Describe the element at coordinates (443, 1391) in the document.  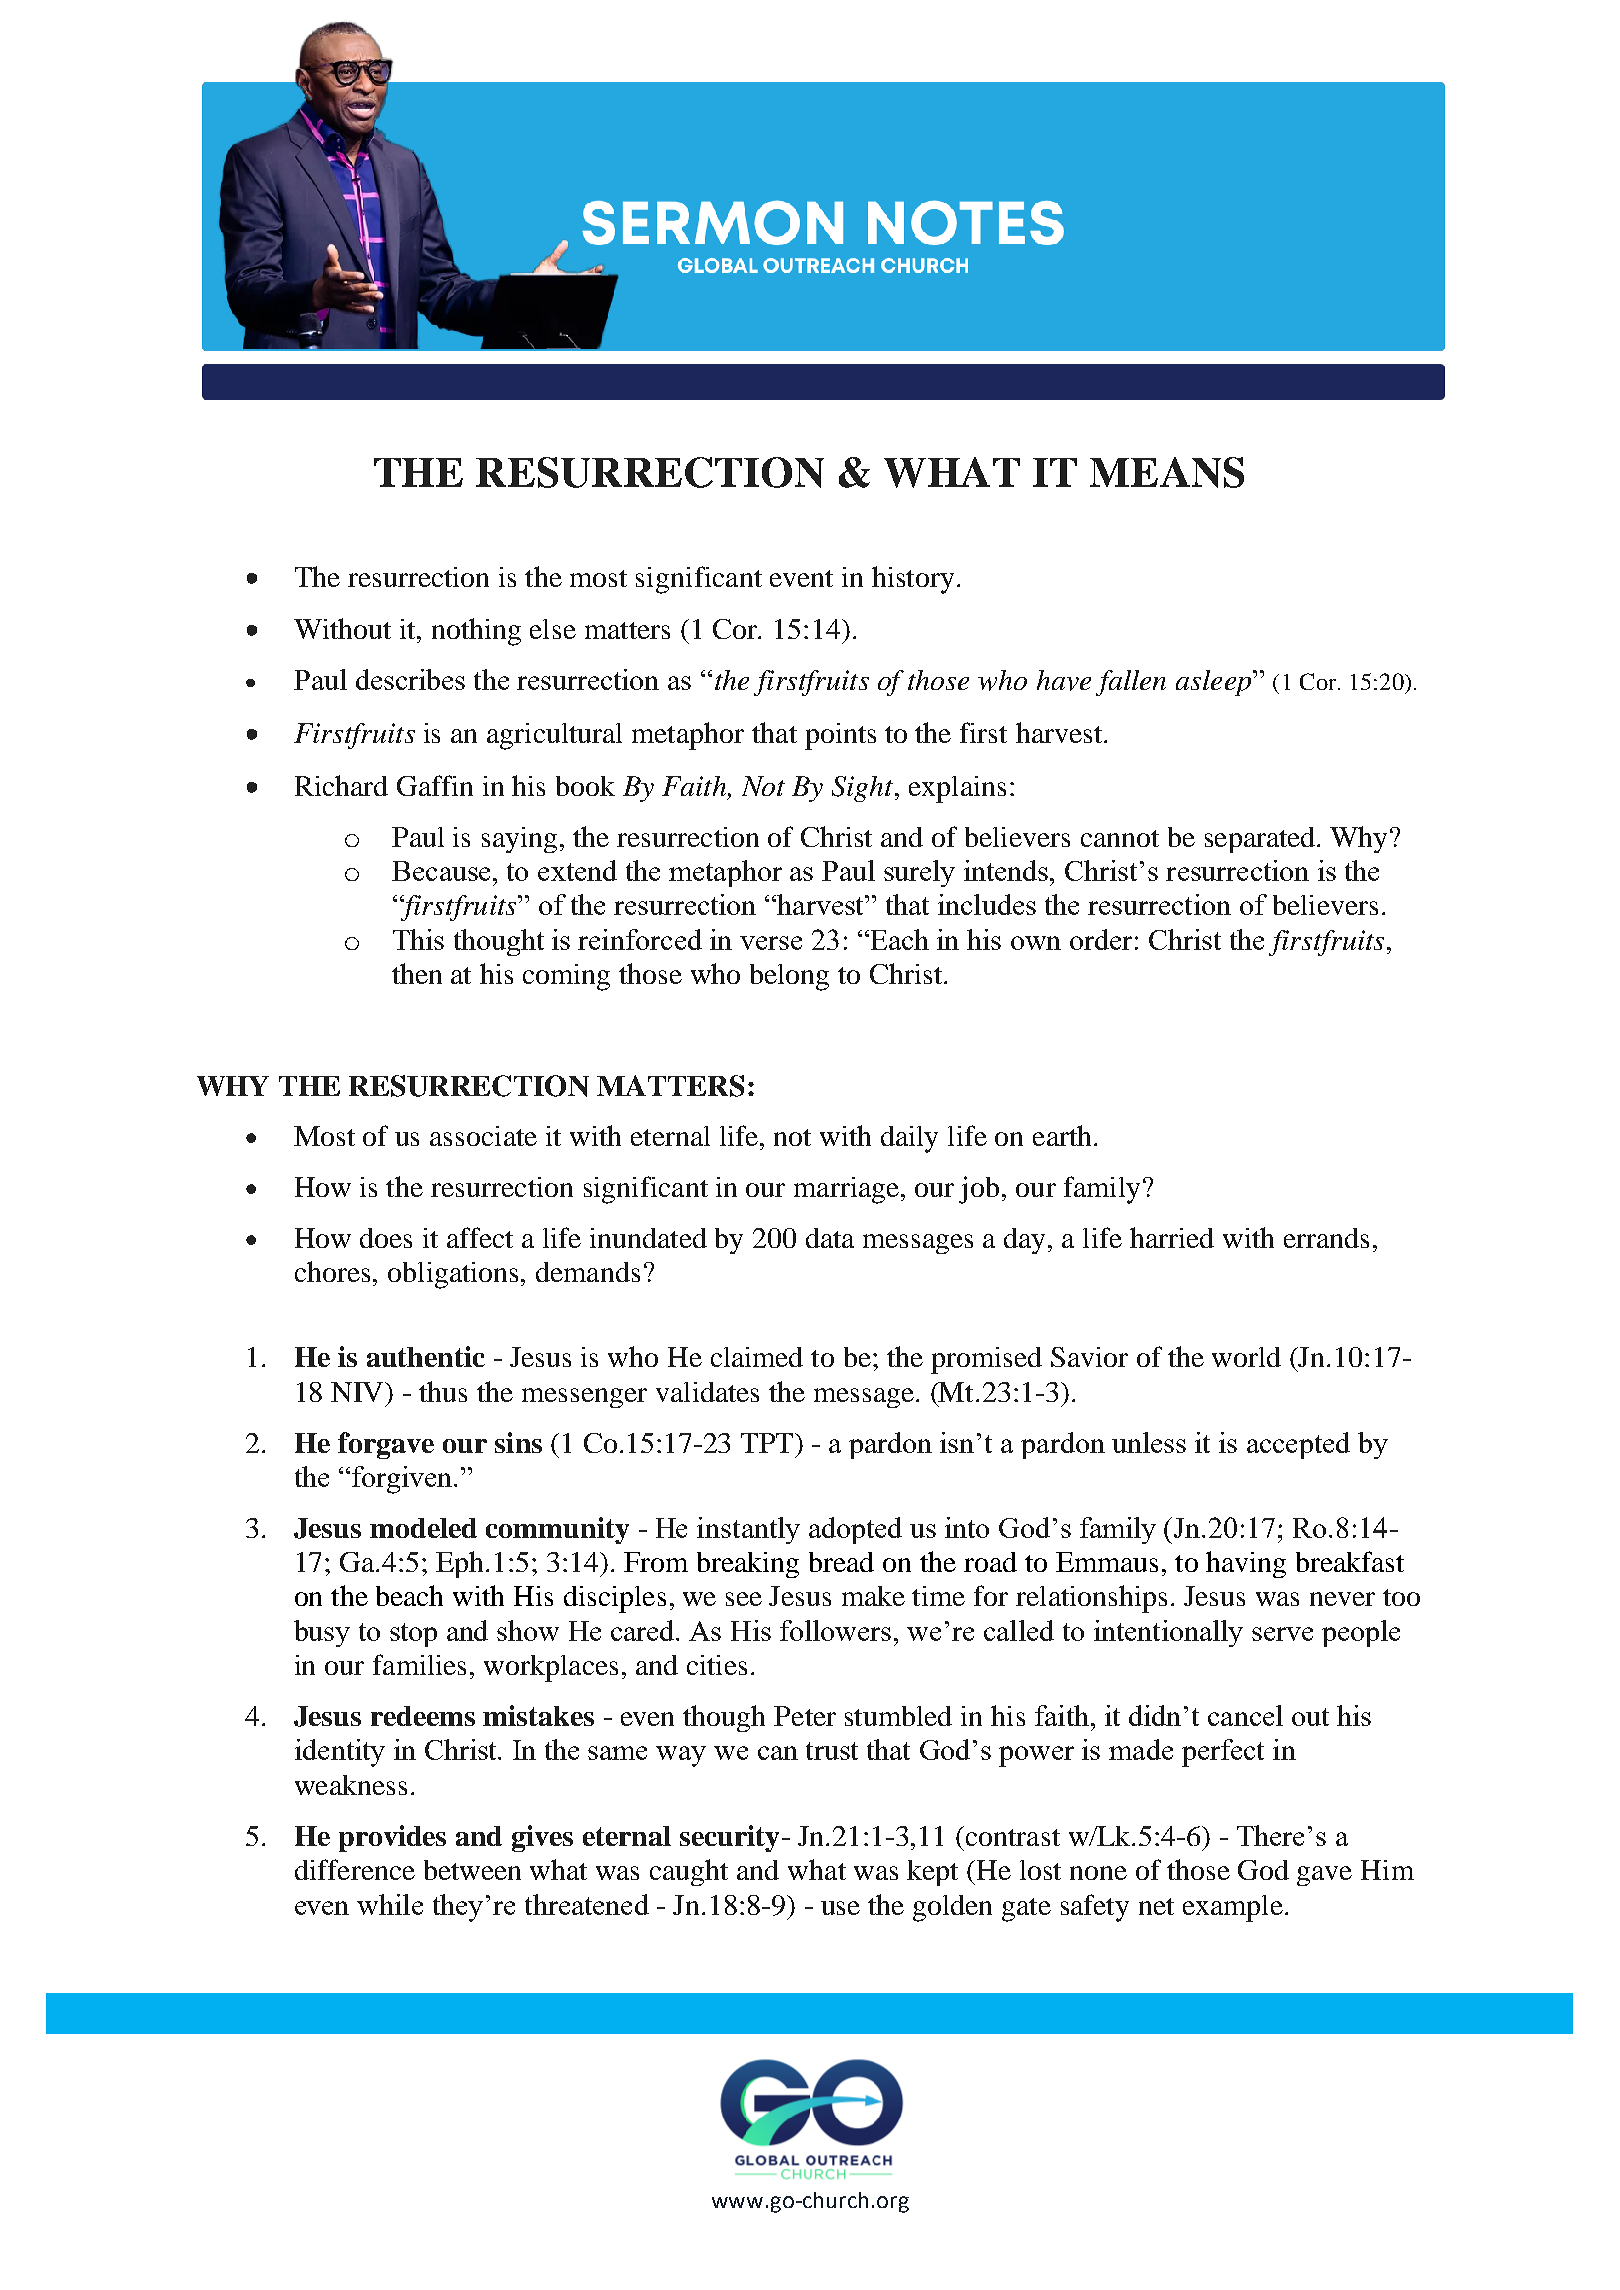
I see `thus` at that location.
